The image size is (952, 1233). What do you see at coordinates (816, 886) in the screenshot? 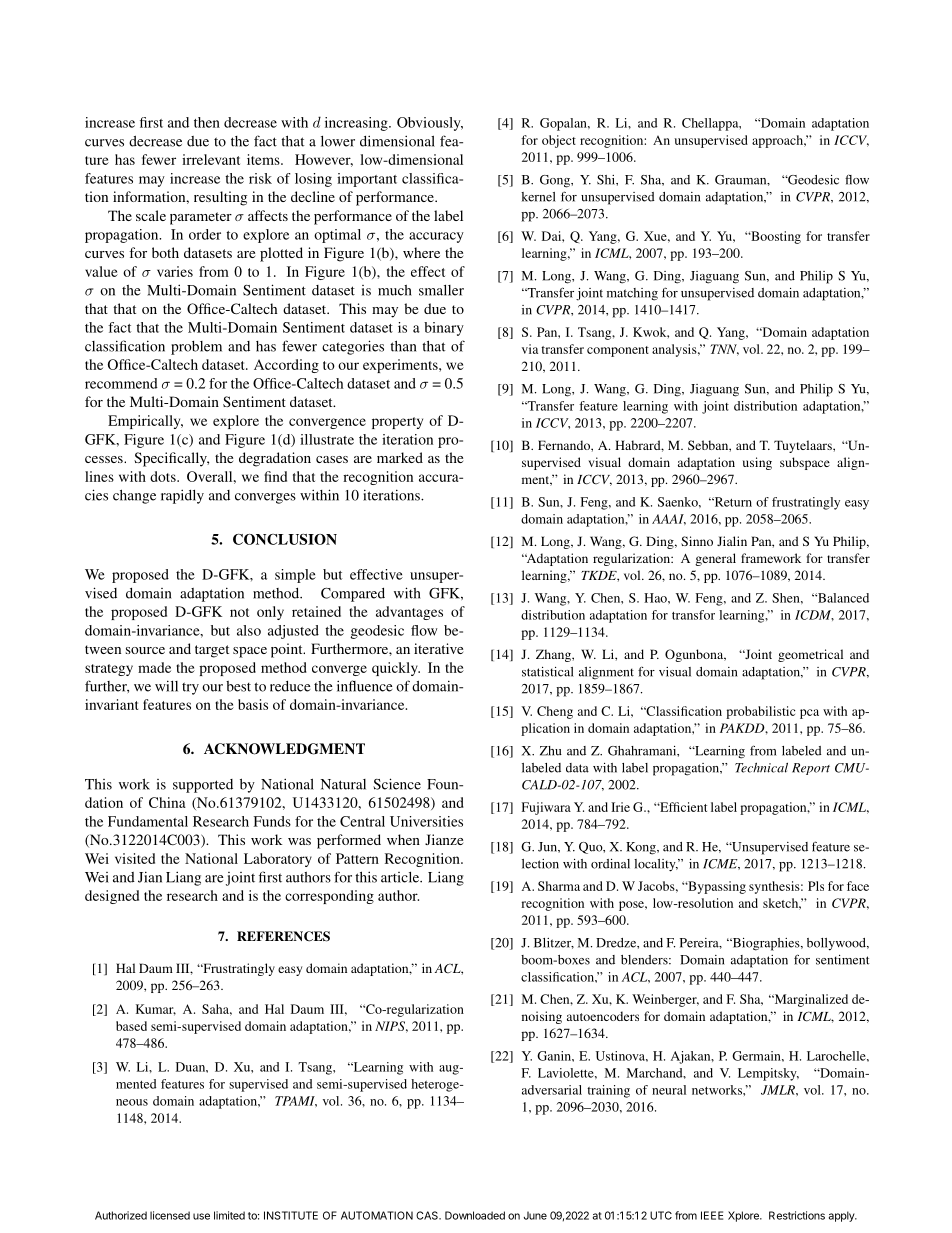
I see `Pls` at bounding box center [816, 886].
